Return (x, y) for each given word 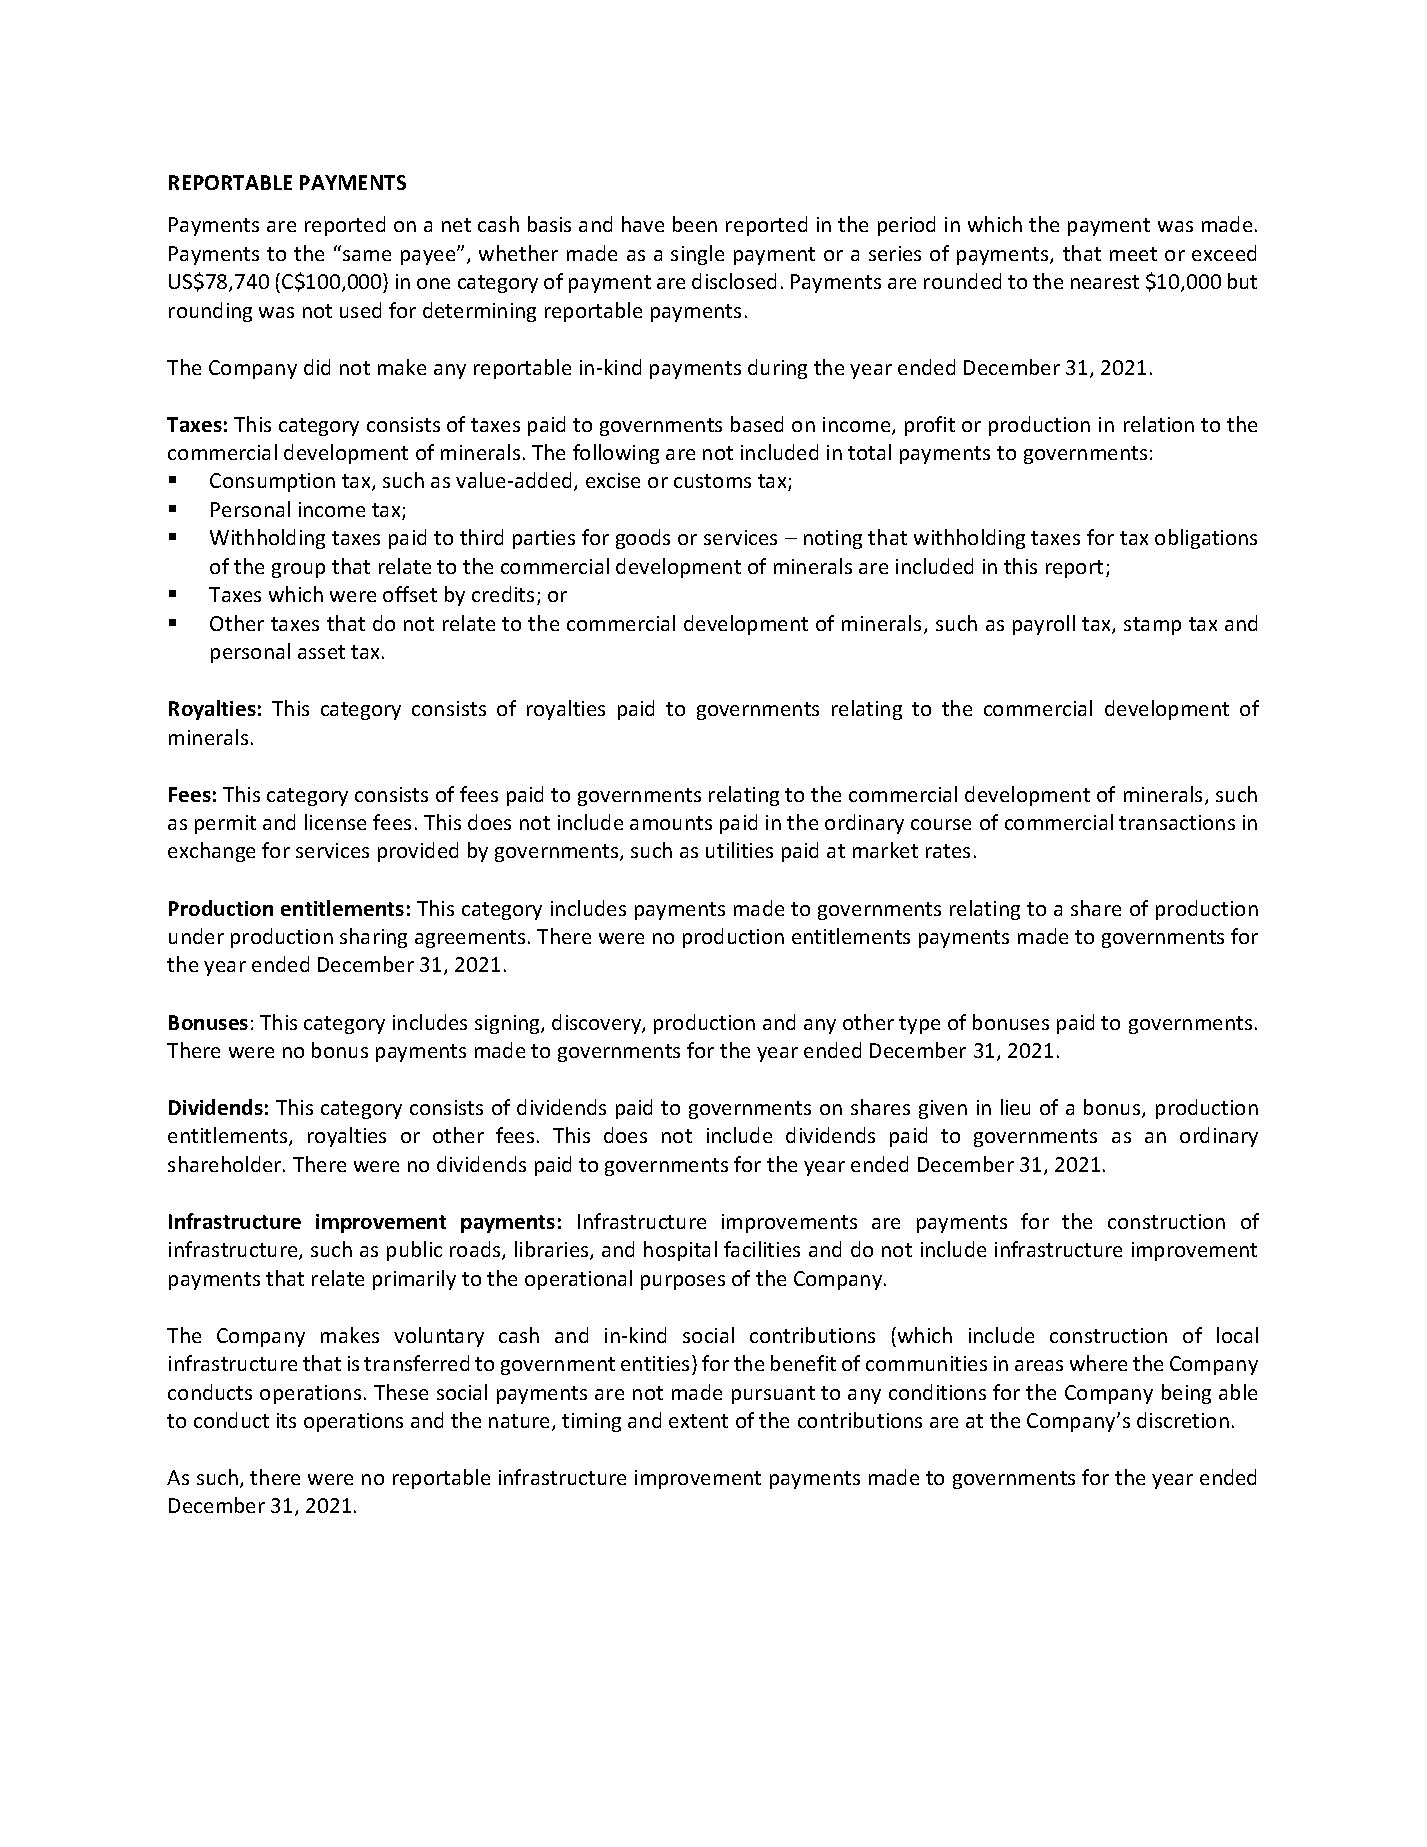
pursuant (773, 1395)
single (697, 255)
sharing (373, 938)
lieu (1015, 1107)
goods (643, 539)
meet (1133, 254)
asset (321, 652)
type (919, 1025)
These (401, 1392)
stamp (1152, 626)
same (367, 255)
